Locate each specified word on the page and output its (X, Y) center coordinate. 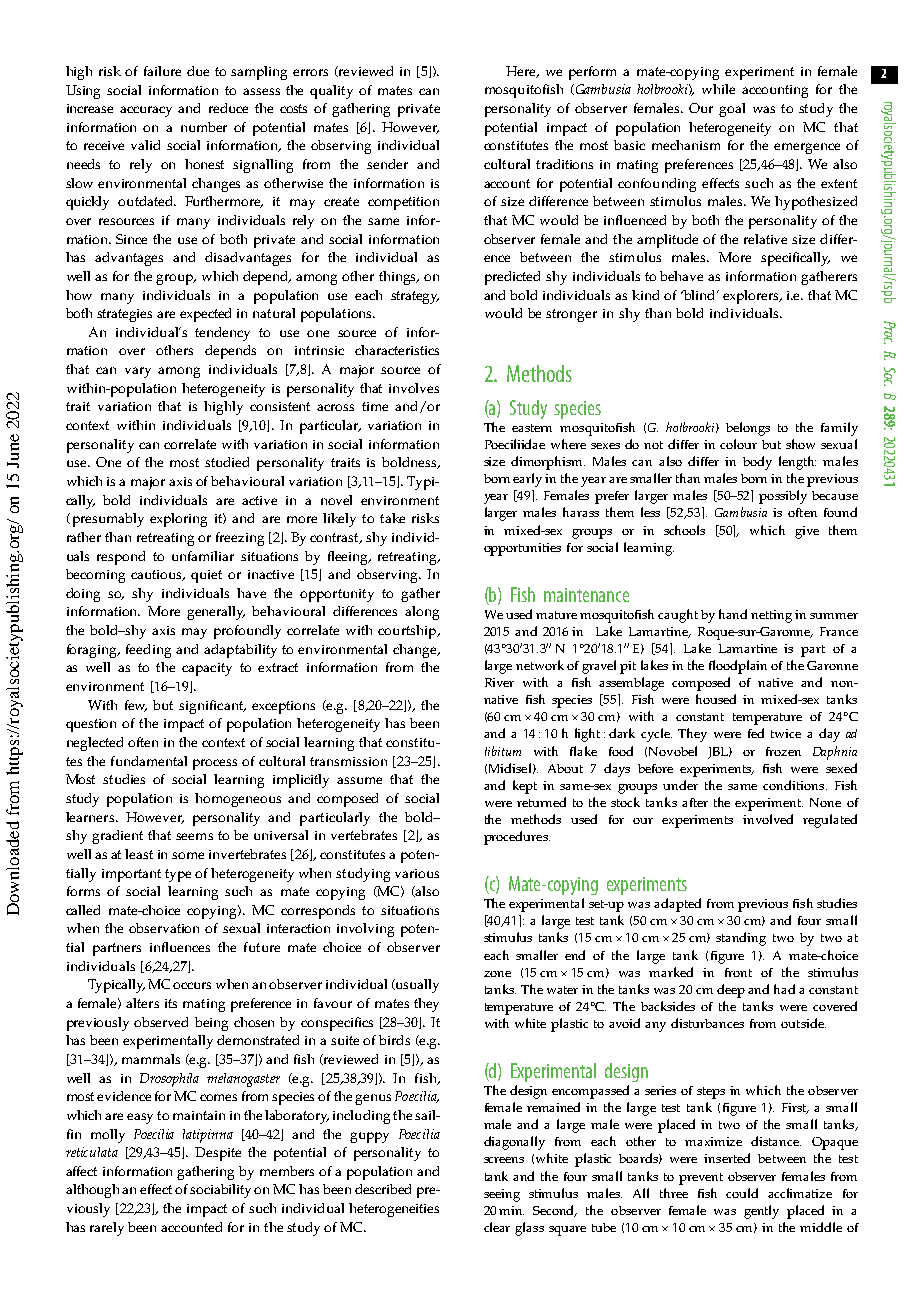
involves (414, 388)
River (499, 682)
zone (497, 974)
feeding (148, 651)
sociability (222, 1191)
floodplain (738, 667)
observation (164, 928)
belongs (748, 429)
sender (387, 164)
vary (138, 372)
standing (741, 939)
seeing (502, 1195)
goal (732, 110)
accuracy (146, 111)
